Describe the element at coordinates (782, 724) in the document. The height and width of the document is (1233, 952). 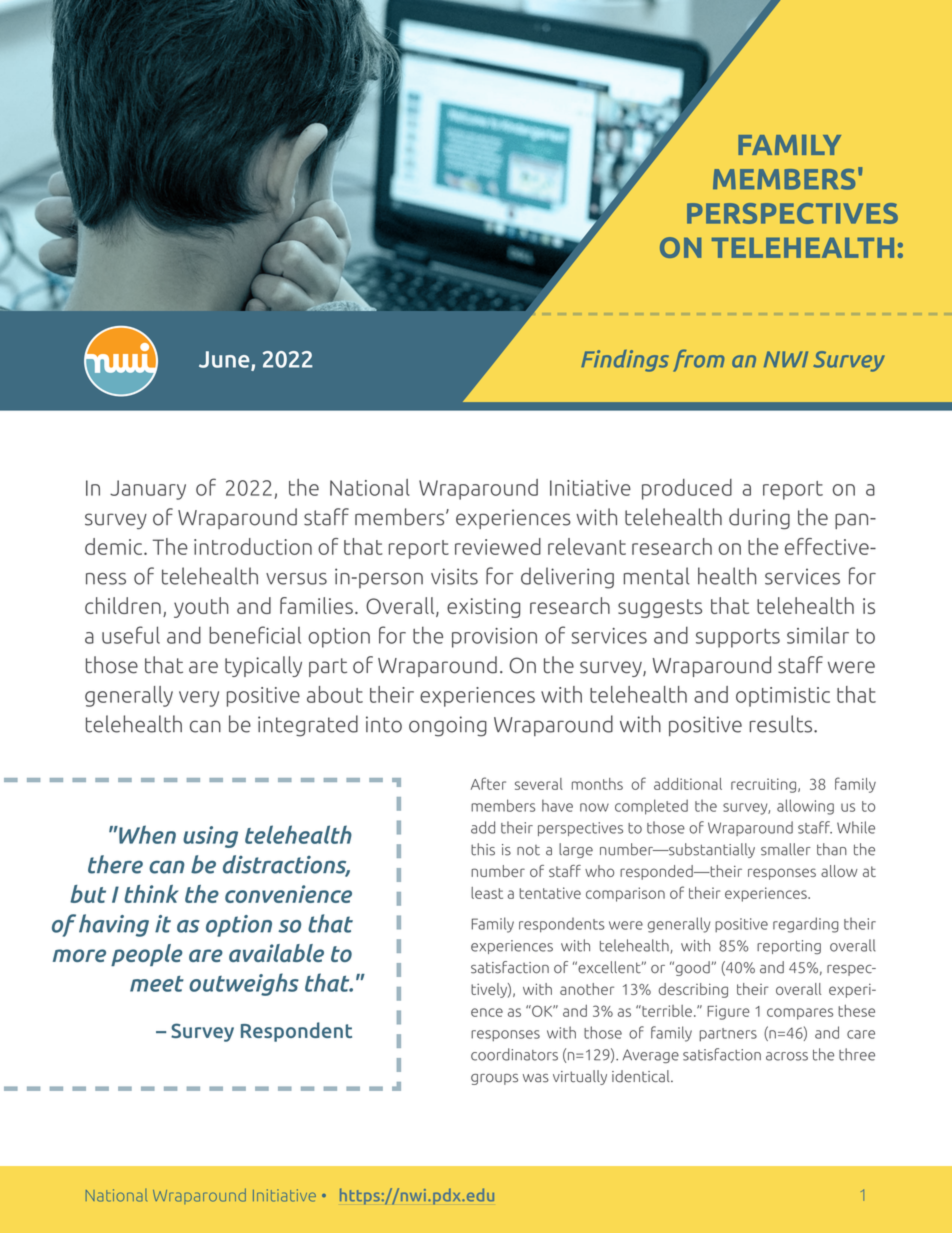
I see `results` at that location.
